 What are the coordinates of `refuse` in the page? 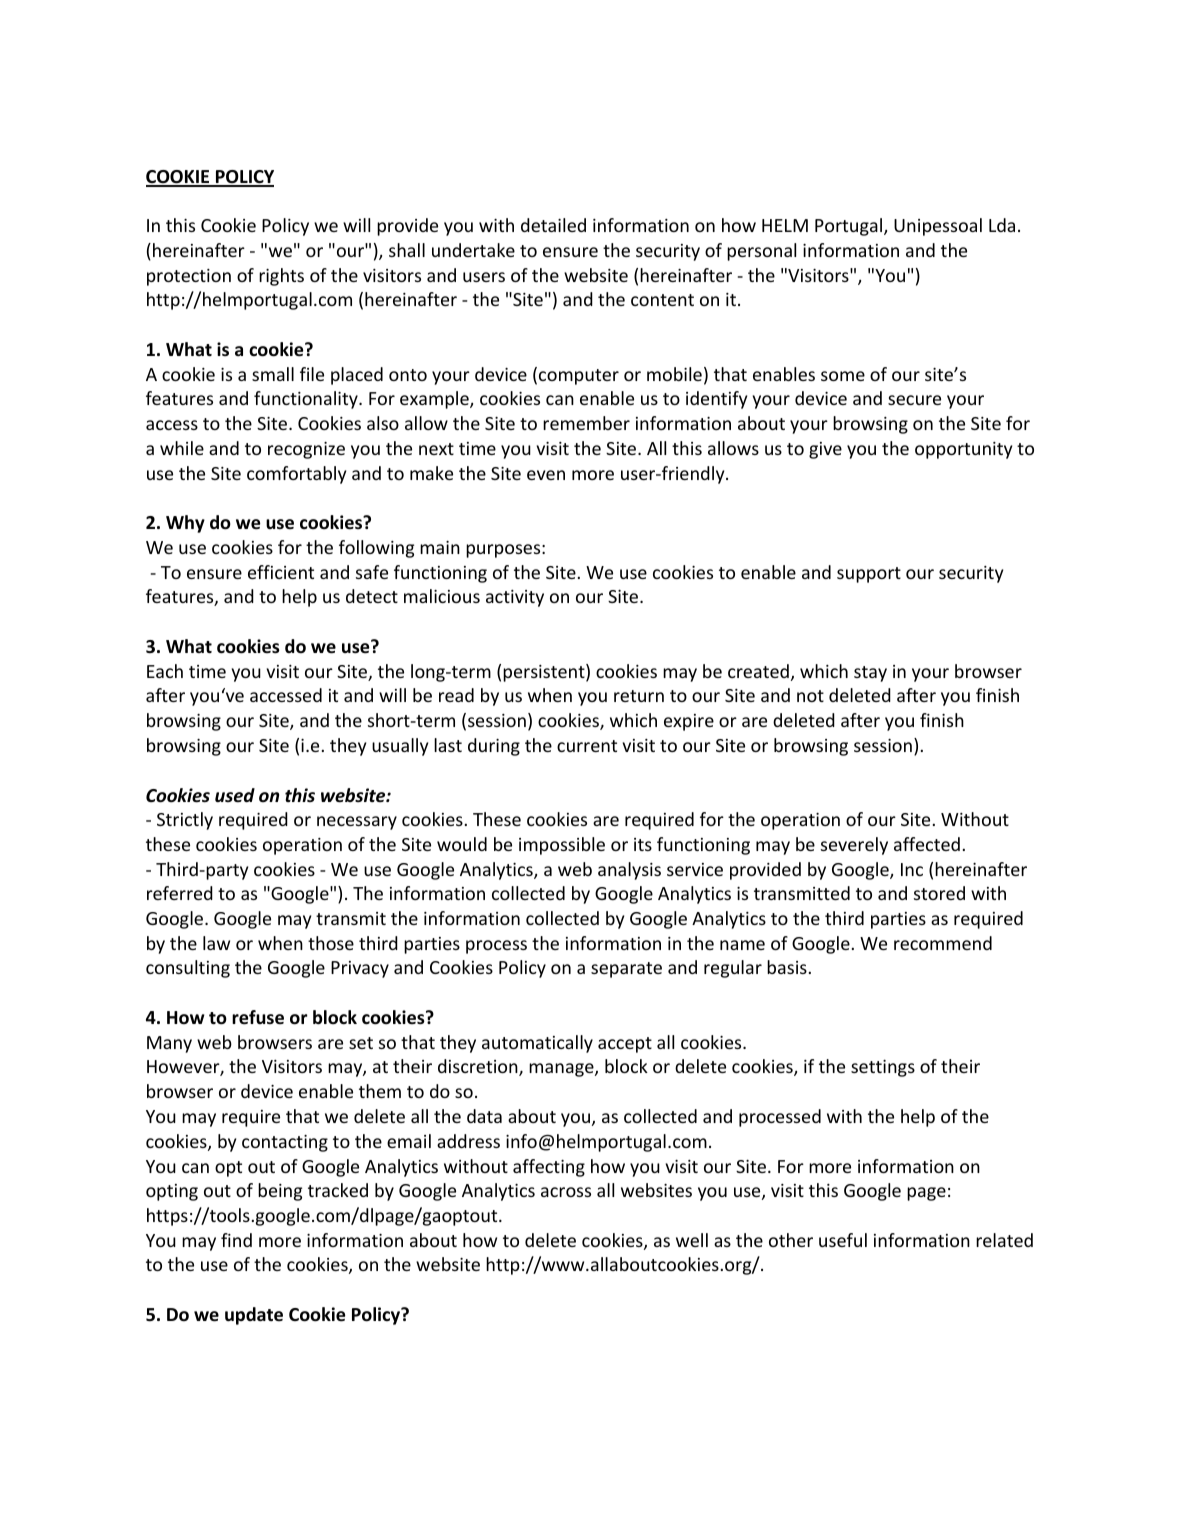 It's located at (258, 1017).
